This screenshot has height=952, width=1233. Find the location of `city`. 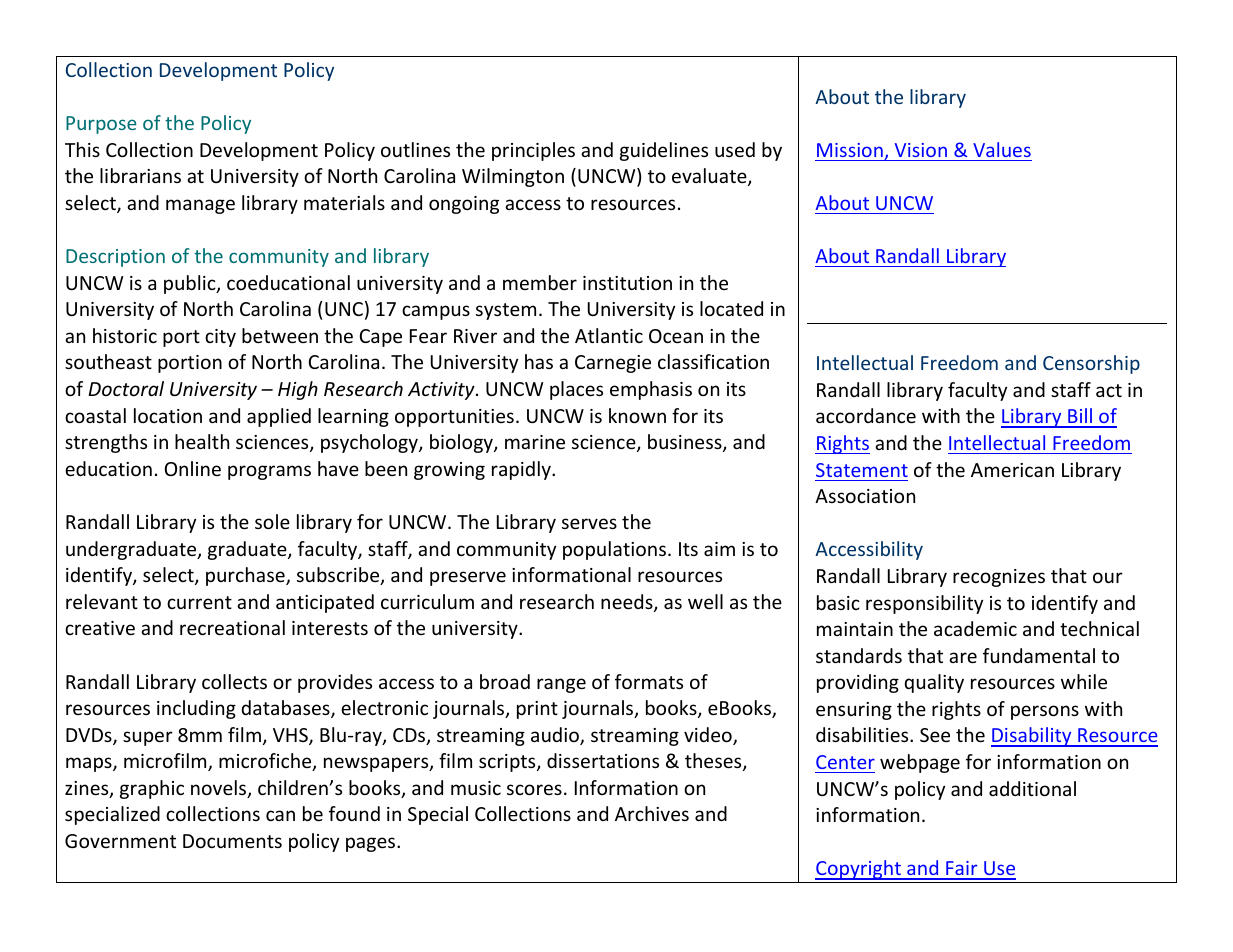

city is located at coordinates (220, 338).
